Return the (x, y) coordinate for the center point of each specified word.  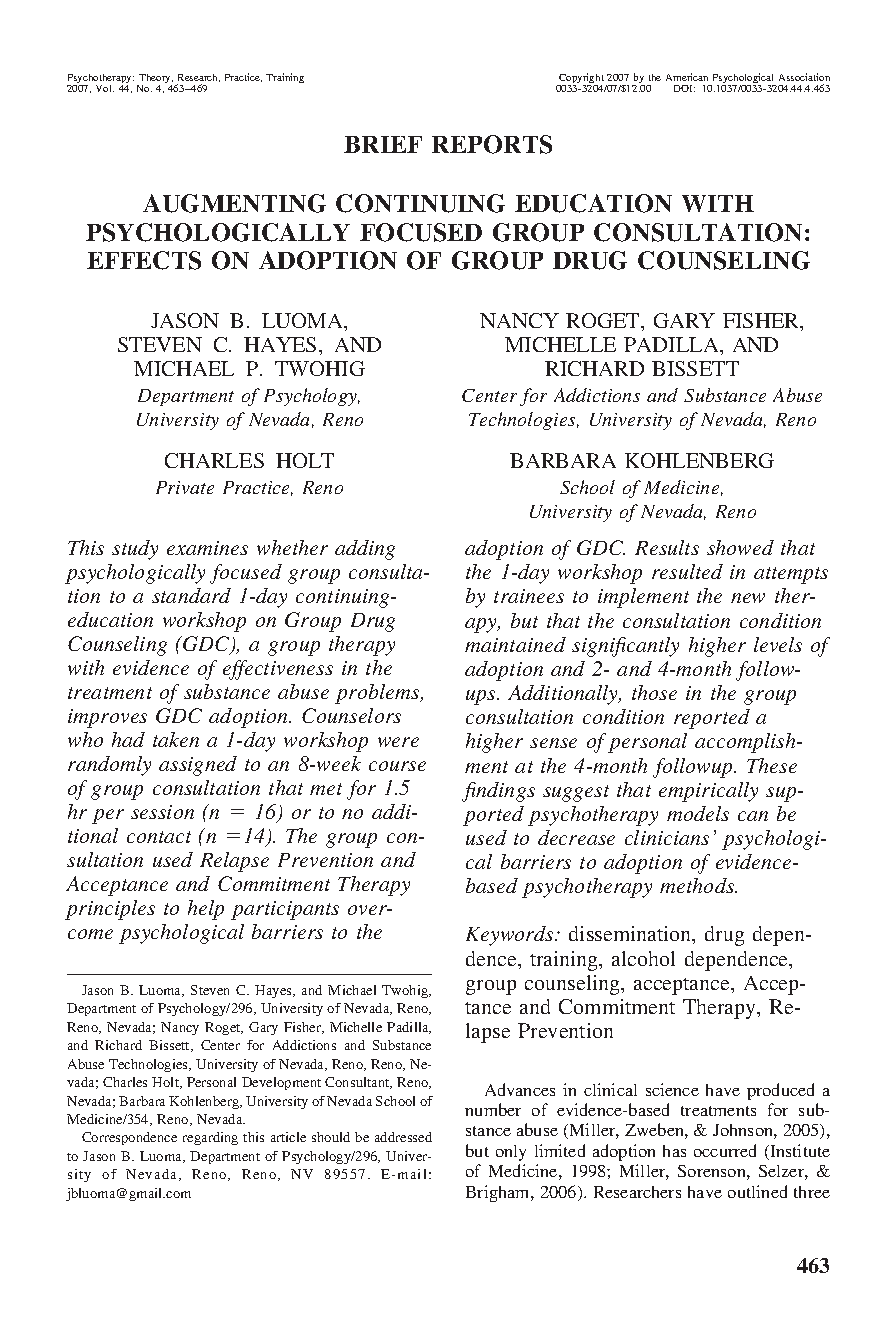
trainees (529, 596)
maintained (515, 644)
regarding (210, 1138)
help (206, 910)
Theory (155, 80)
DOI (684, 88)
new (748, 598)
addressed (403, 1137)
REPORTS (492, 144)
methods (698, 885)
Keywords (511, 936)
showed (740, 547)
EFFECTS (144, 260)
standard (191, 595)
